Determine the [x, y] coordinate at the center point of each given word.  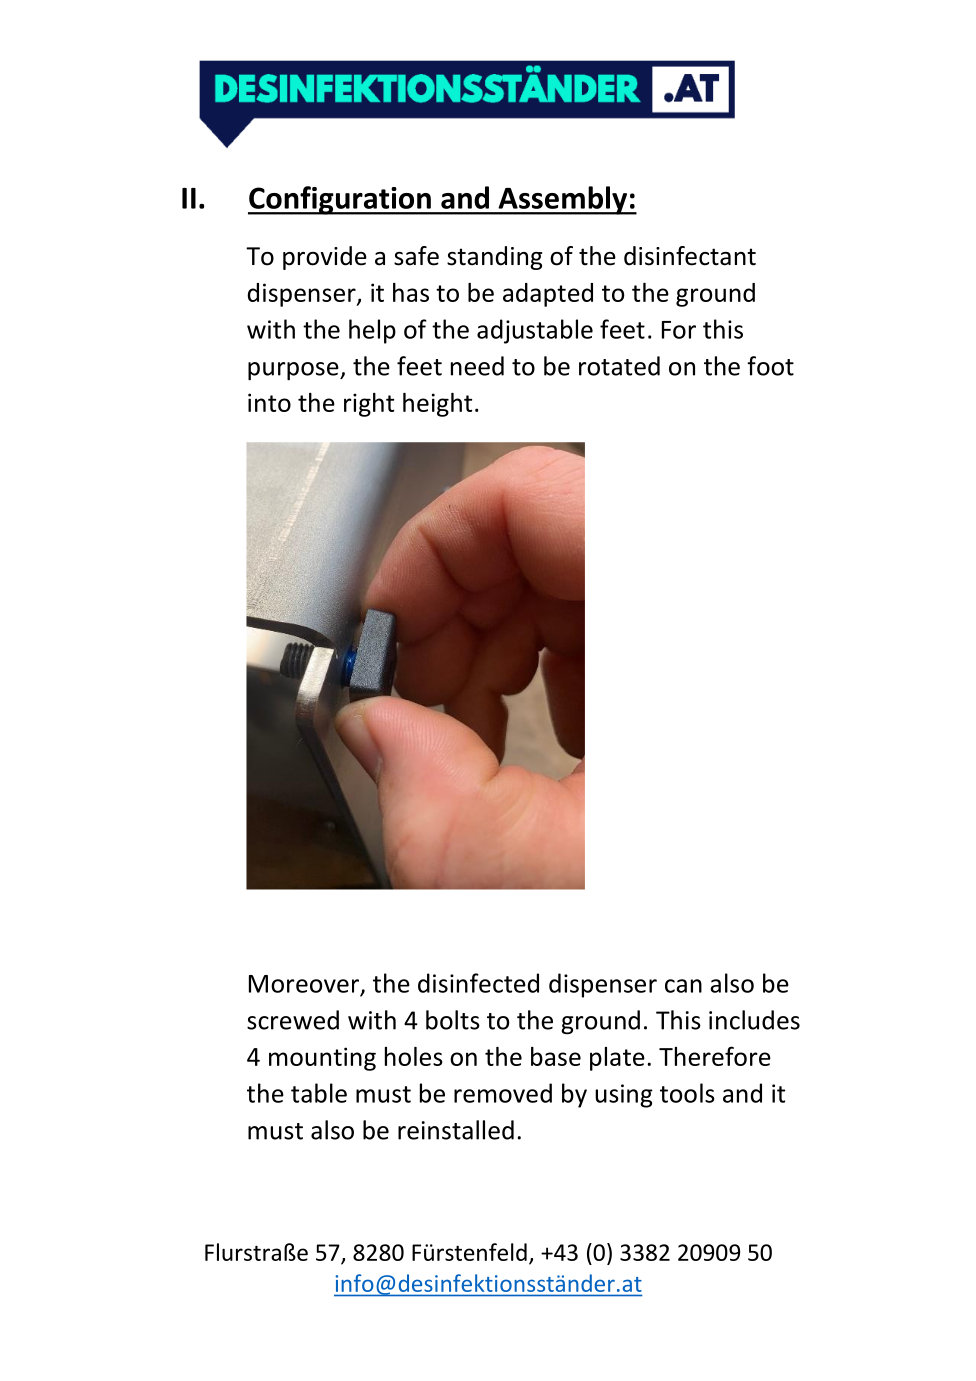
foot [770, 366]
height [437, 405]
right [369, 405]
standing [494, 258]
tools [687, 1093]
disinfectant [690, 256]
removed [503, 1093]
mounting [322, 1059]
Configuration [340, 200]
